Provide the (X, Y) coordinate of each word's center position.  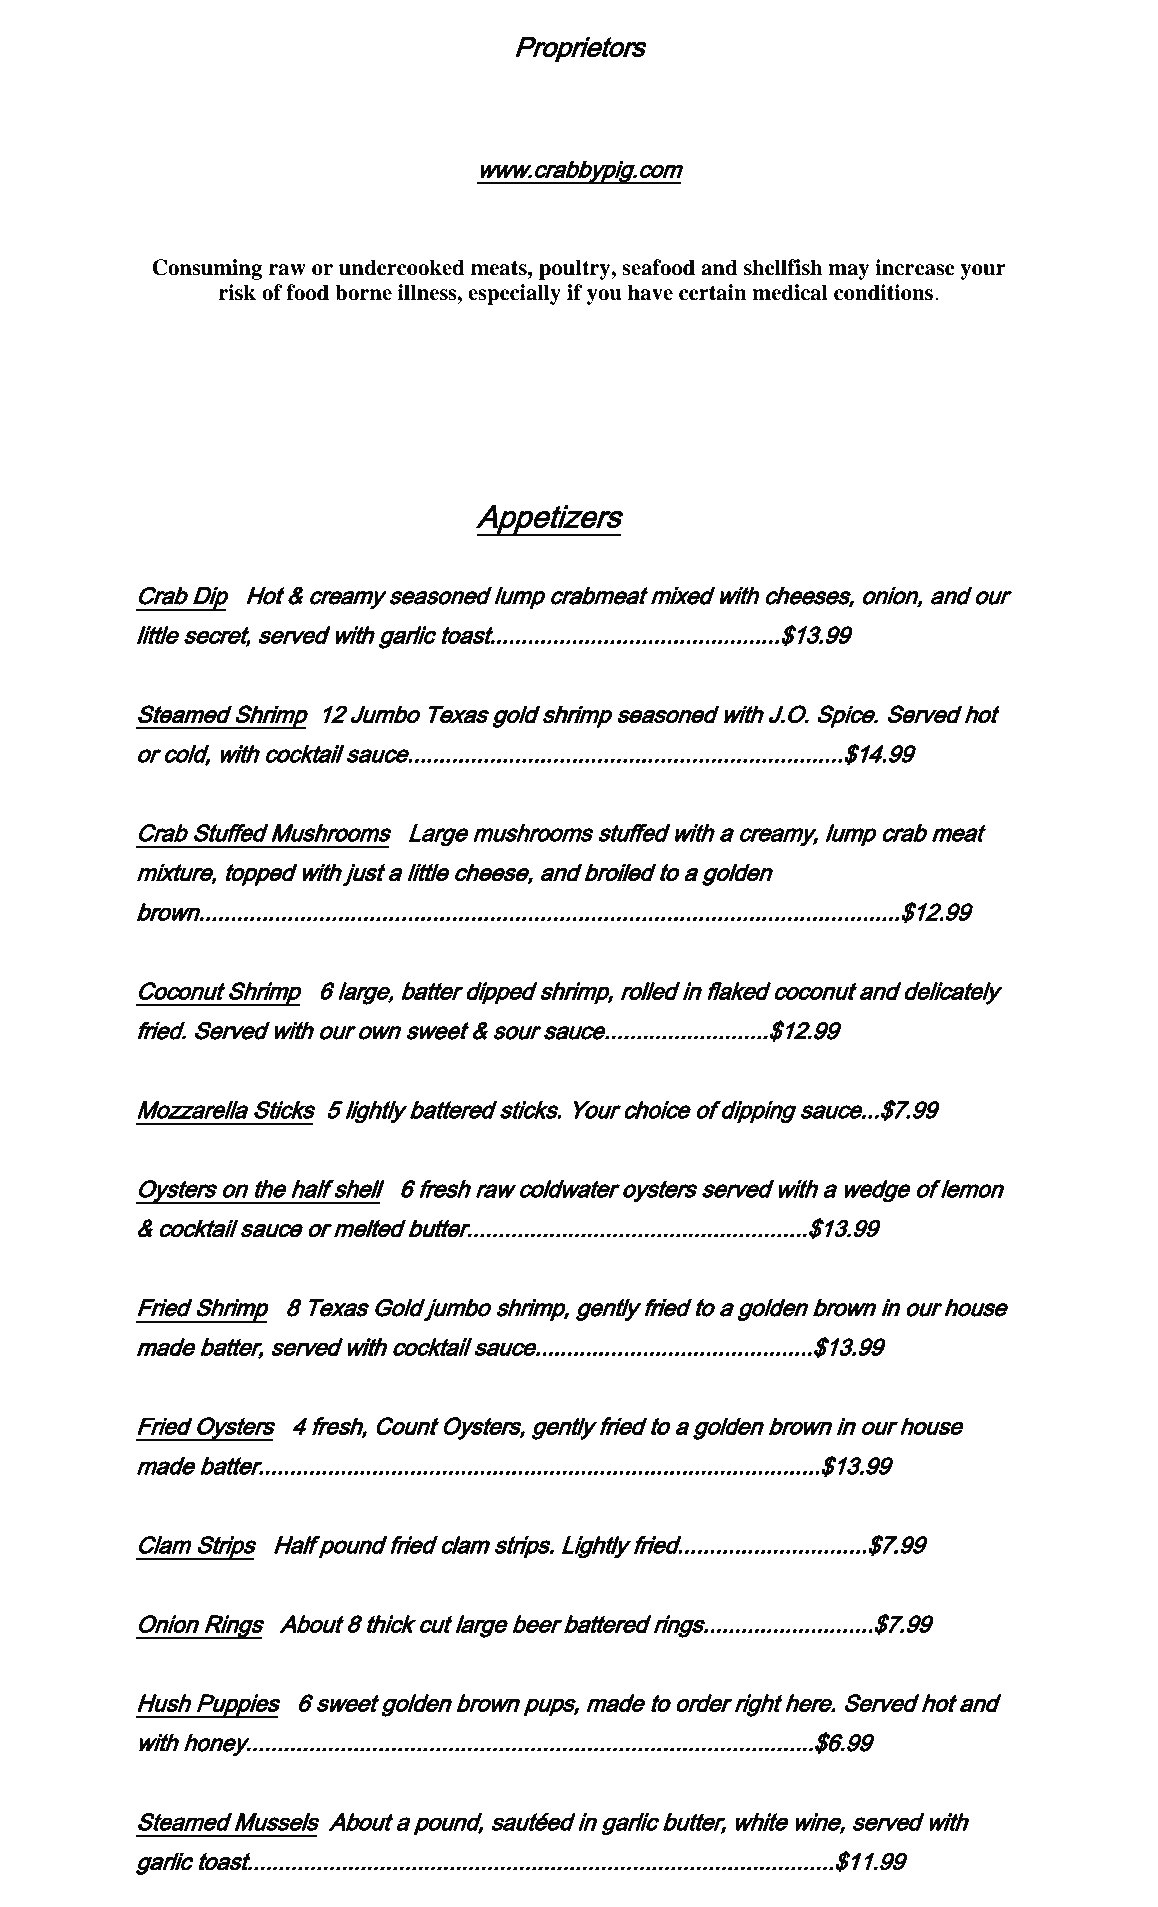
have (650, 292)
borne (363, 292)
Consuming (207, 269)
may (848, 272)
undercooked (401, 267)
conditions (885, 292)
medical (790, 292)
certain (713, 292)
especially (514, 294)
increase (915, 267)
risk (237, 292)
